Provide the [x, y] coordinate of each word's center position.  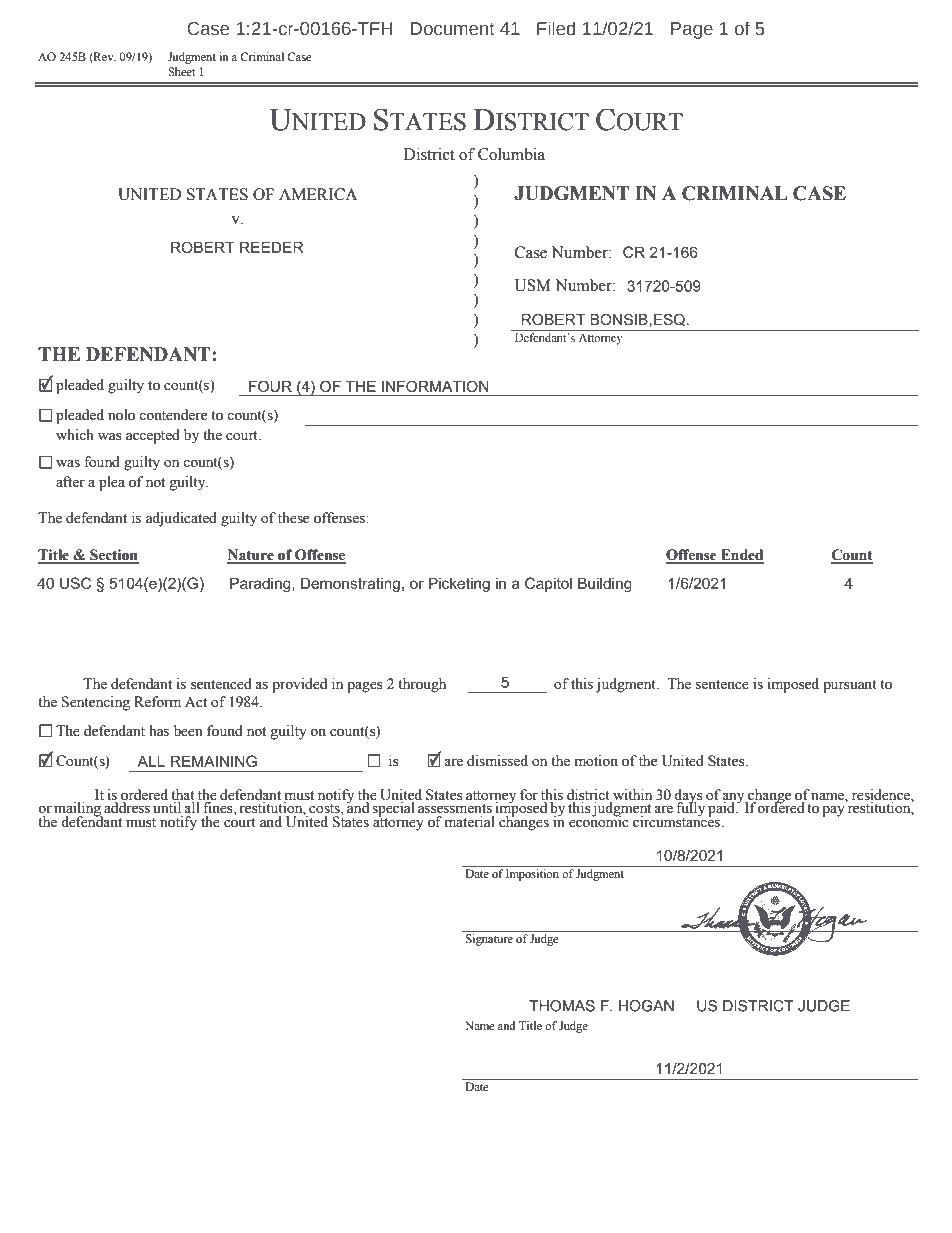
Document [453, 29]
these [293, 518]
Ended [741, 556]
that [183, 794]
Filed [556, 28]
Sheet [182, 71]
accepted [153, 436]
